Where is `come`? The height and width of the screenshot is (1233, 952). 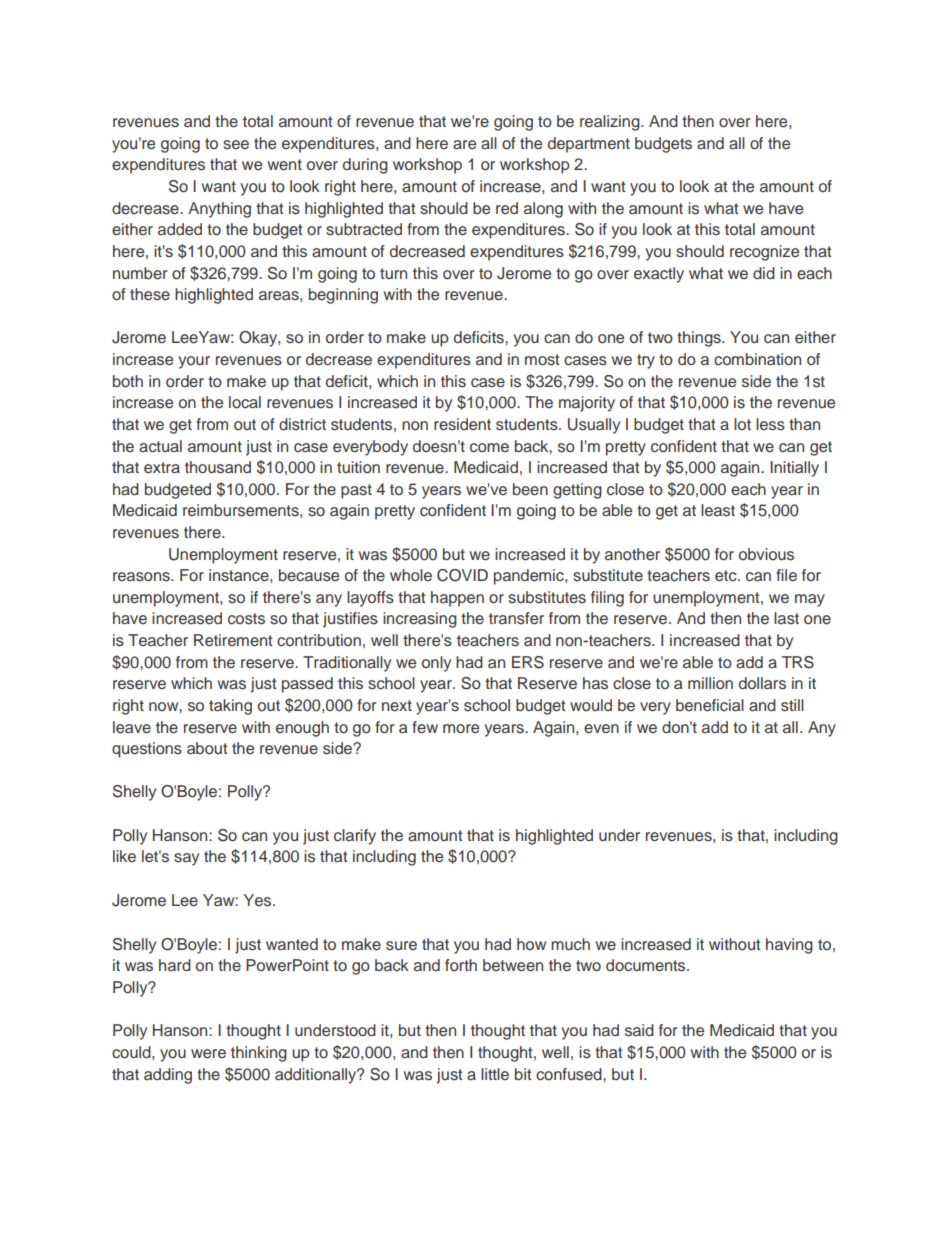
come is located at coordinates (489, 448).
